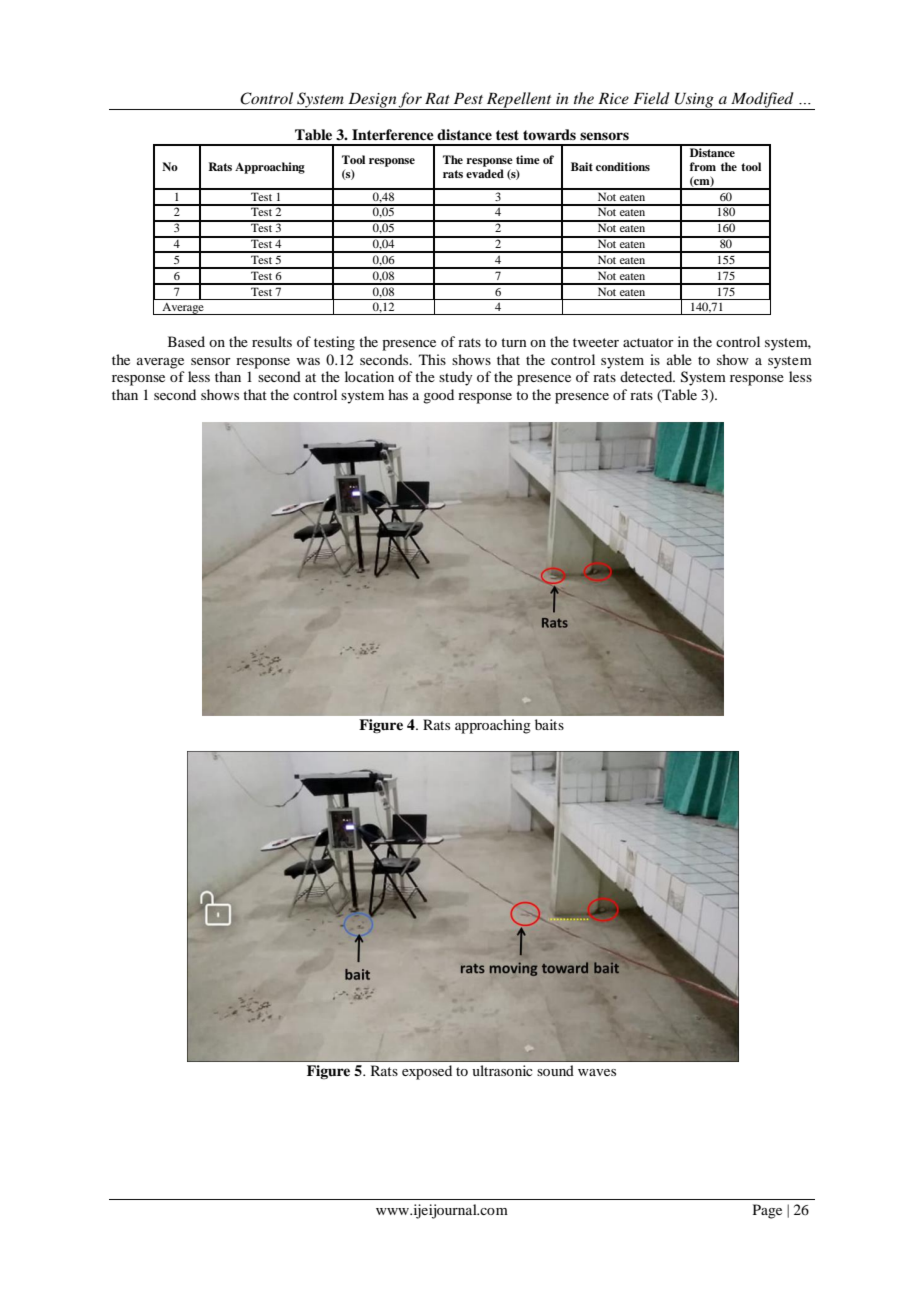 Image resolution: width=924 pixels, height=1307 pixels. Describe the element at coordinates (502, 1070) in the screenshot. I see `ultrasonic` at that location.
